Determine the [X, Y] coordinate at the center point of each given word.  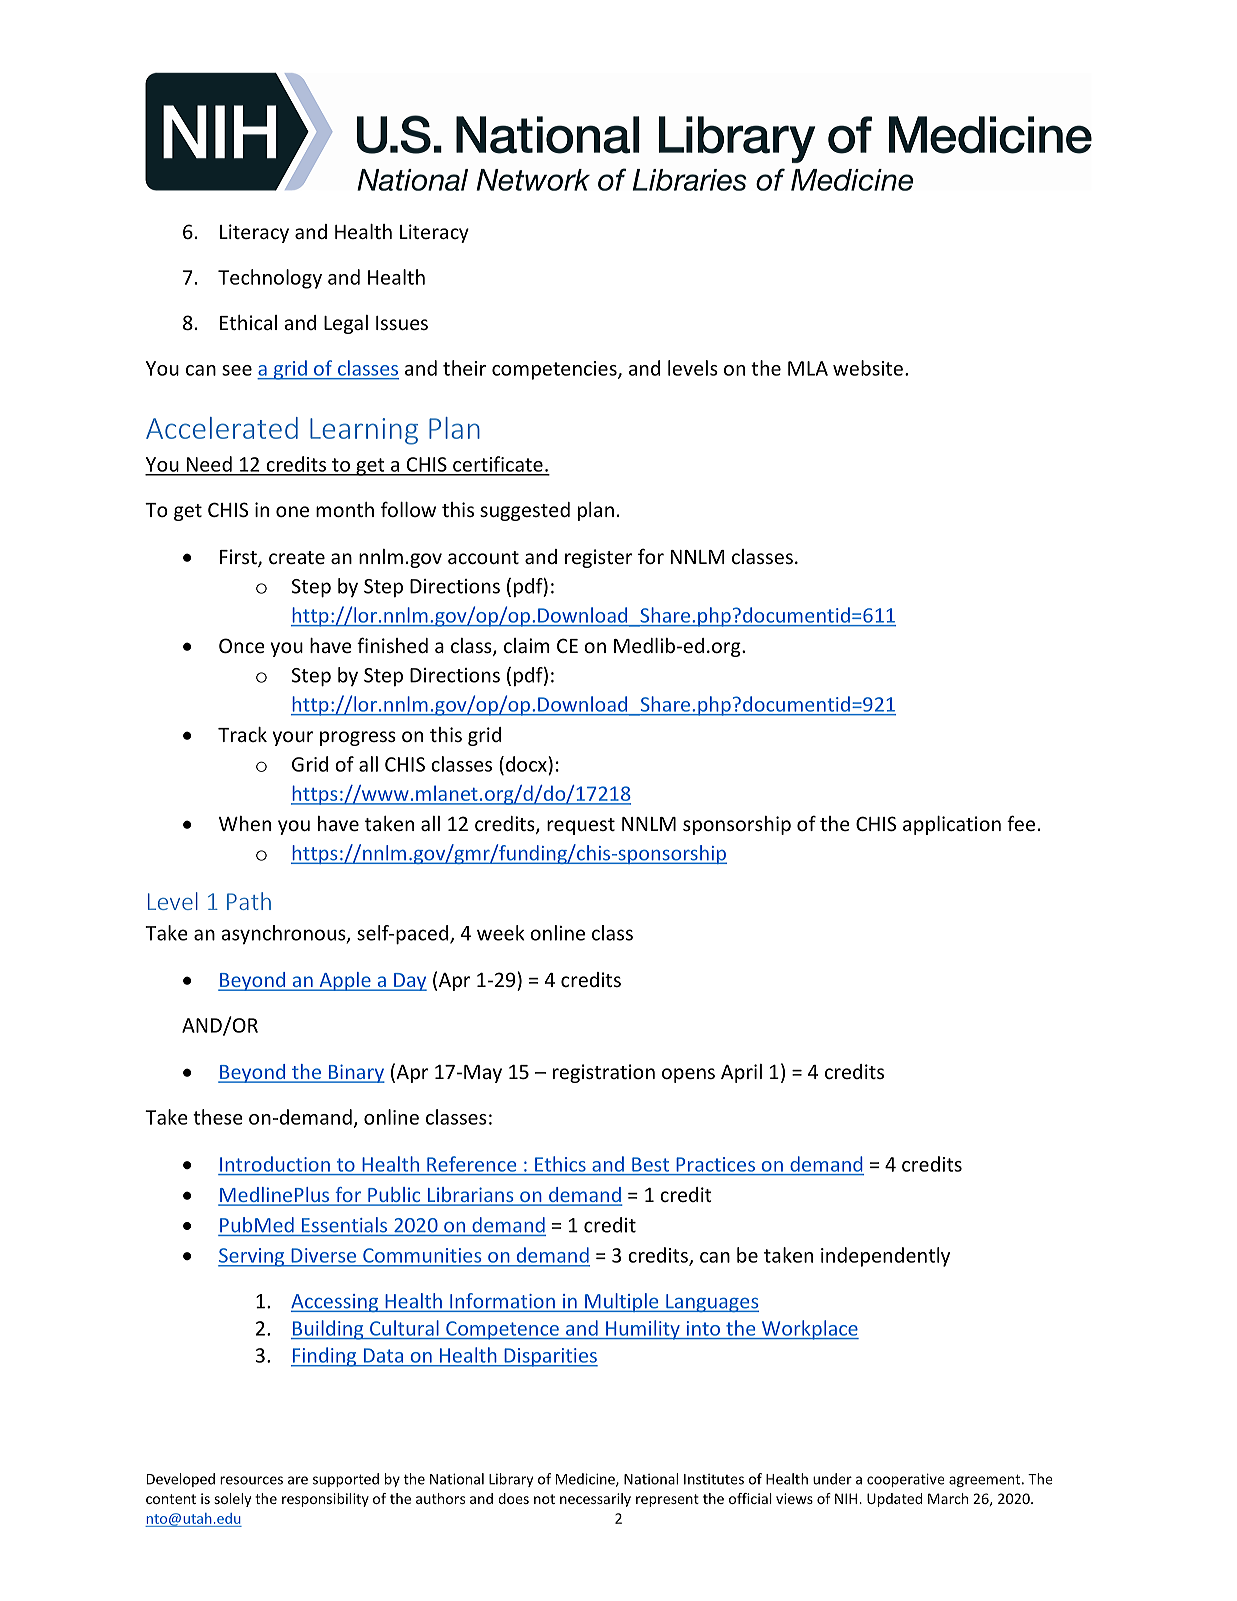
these [218, 1117]
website [868, 368]
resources [251, 1480]
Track [242, 734]
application [952, 825]
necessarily [595, 1500]
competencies [555, 370]
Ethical [248, 322]
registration [604, 1073]
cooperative [906, 1480]
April [741, 1073]
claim [527, 645]
